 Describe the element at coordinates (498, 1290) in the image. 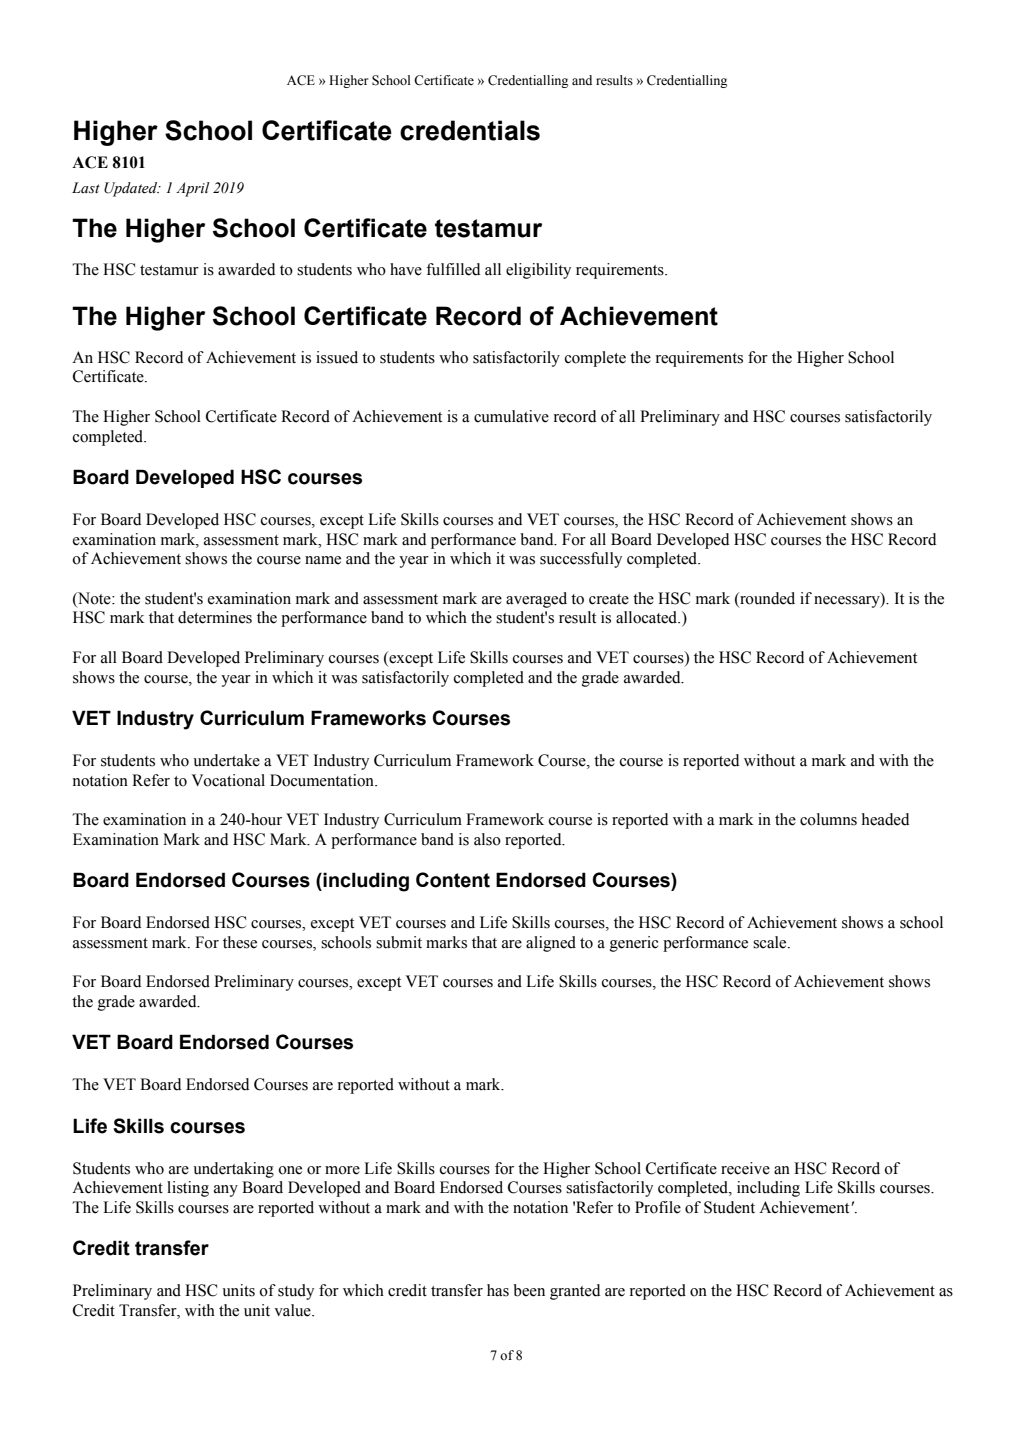

I see `has` at that location.
